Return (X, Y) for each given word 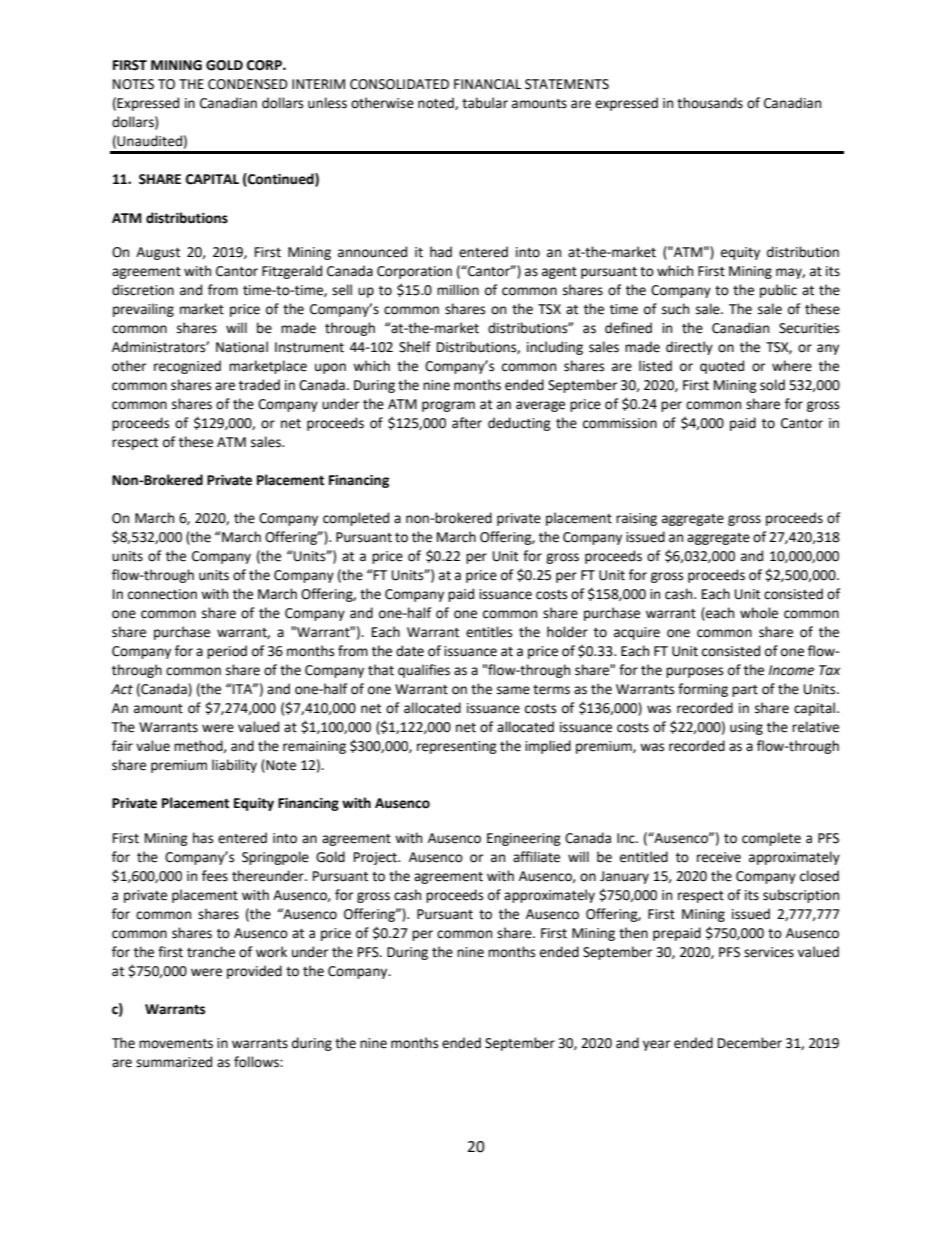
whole (759, 613)
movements (176, 1044)
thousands (710, 103)
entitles (489, 632)
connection (162, 594)
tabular (485, 103)
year (656, 1045)
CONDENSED (248, 84)
